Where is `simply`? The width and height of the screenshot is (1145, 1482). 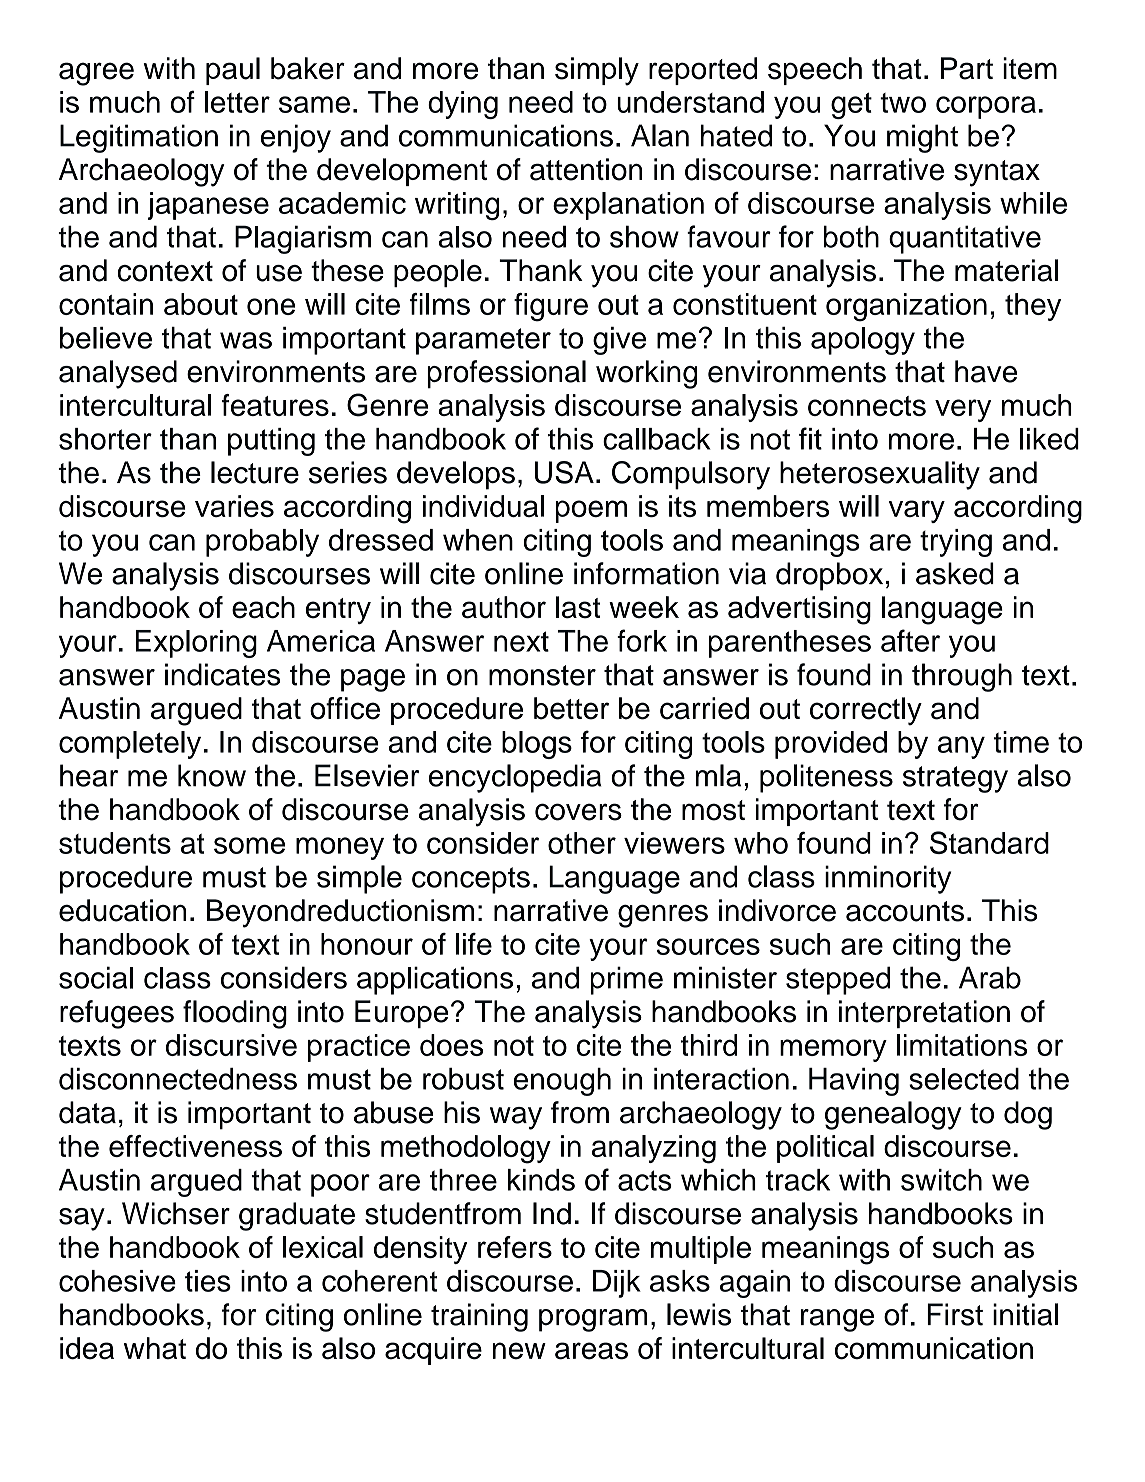
simply is located at coordinates (597, 71).
